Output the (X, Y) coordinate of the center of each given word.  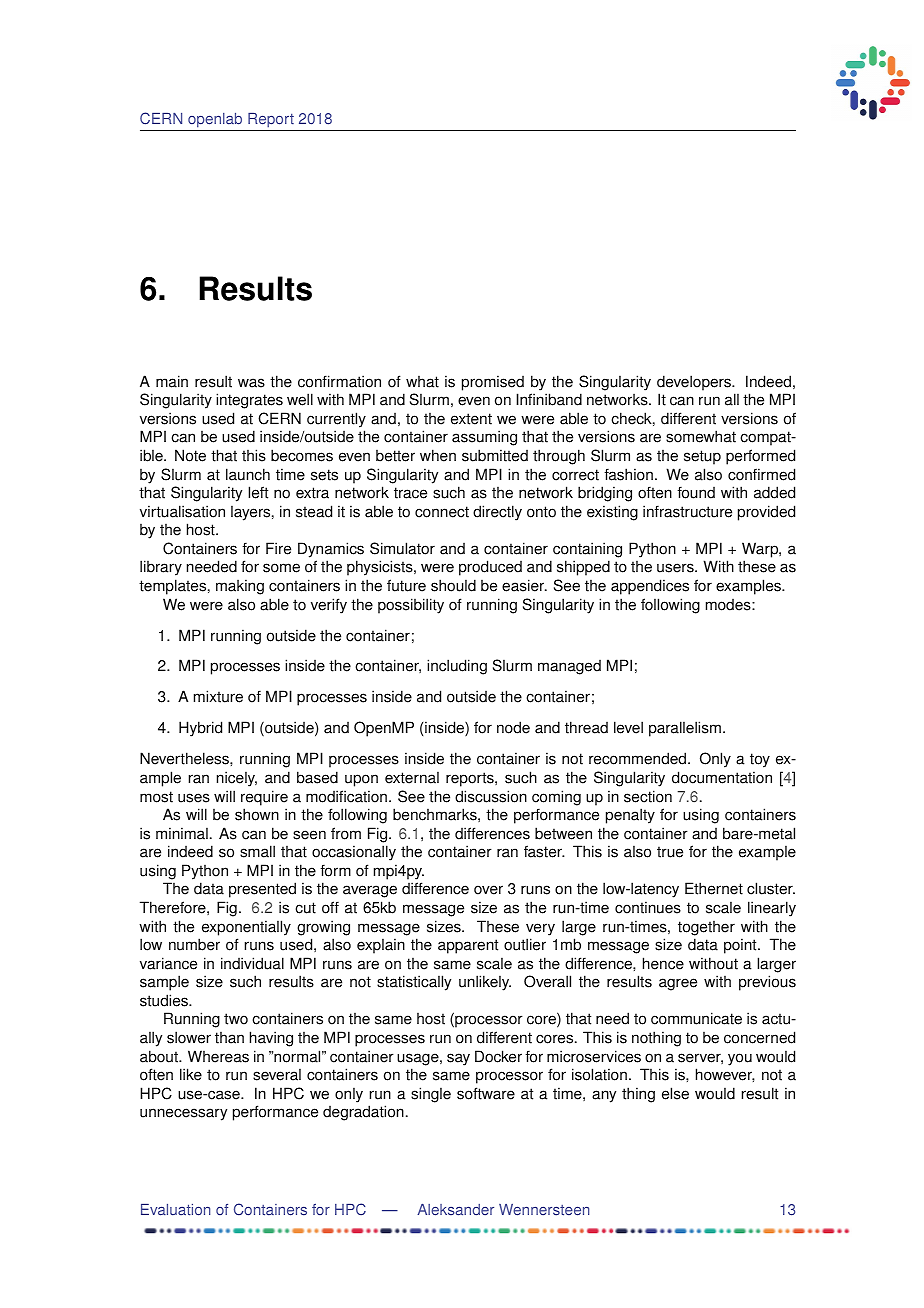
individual (252, 963)
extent (471, 419)
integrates (249, 401)
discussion (491, 796)
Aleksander (455, 1210)
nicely (237, 779)
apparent (468, 946)
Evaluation (175, 1210)
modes (729, 605)
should (453, 585)
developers (695, 383)
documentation (722, 777)
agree (678, 984)
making (240, 587)
